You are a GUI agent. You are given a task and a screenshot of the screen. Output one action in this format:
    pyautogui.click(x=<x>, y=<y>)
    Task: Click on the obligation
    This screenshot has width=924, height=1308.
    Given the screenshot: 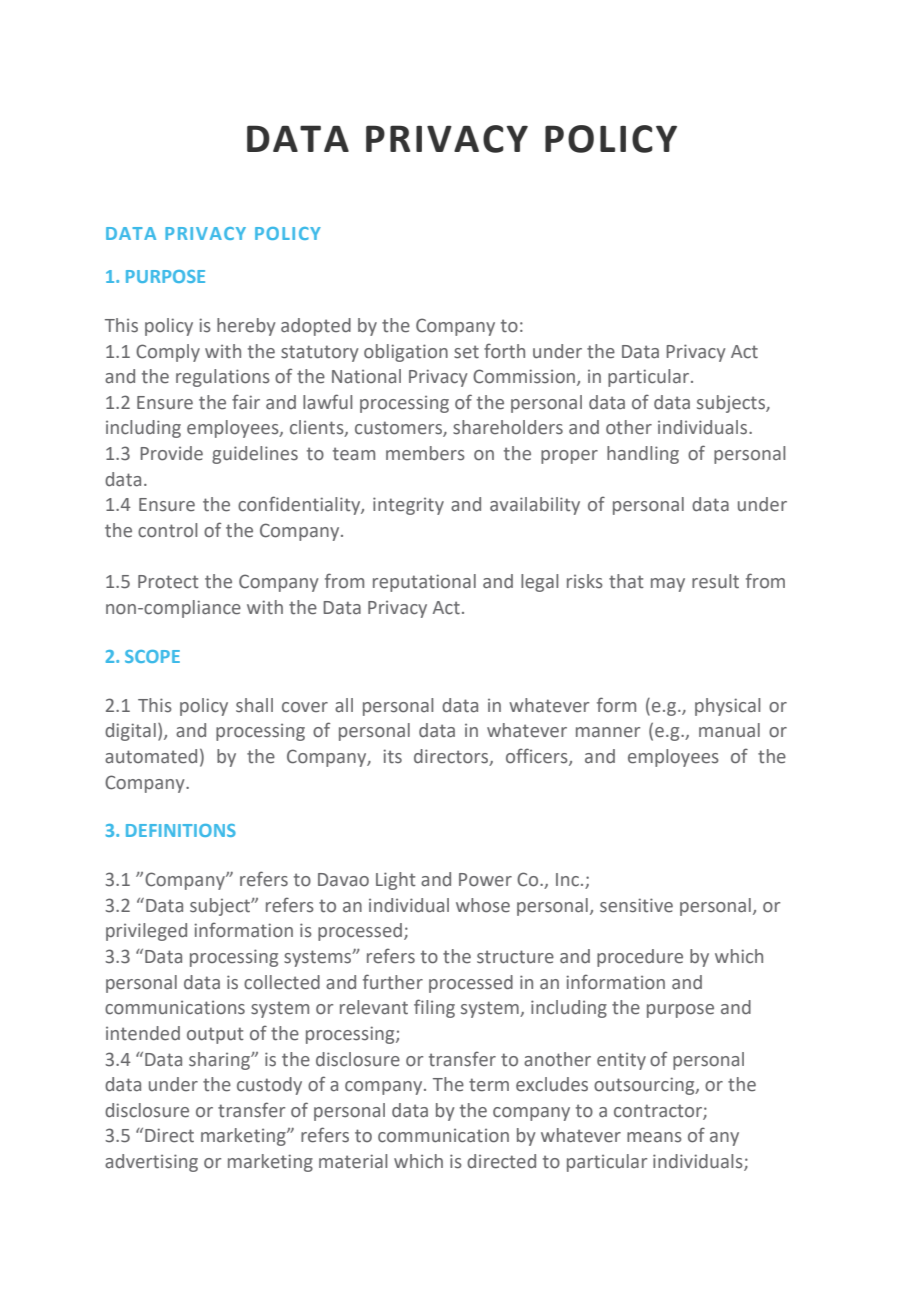 What is the action you would take?
    pyautogui.click(x=406, y=353)
